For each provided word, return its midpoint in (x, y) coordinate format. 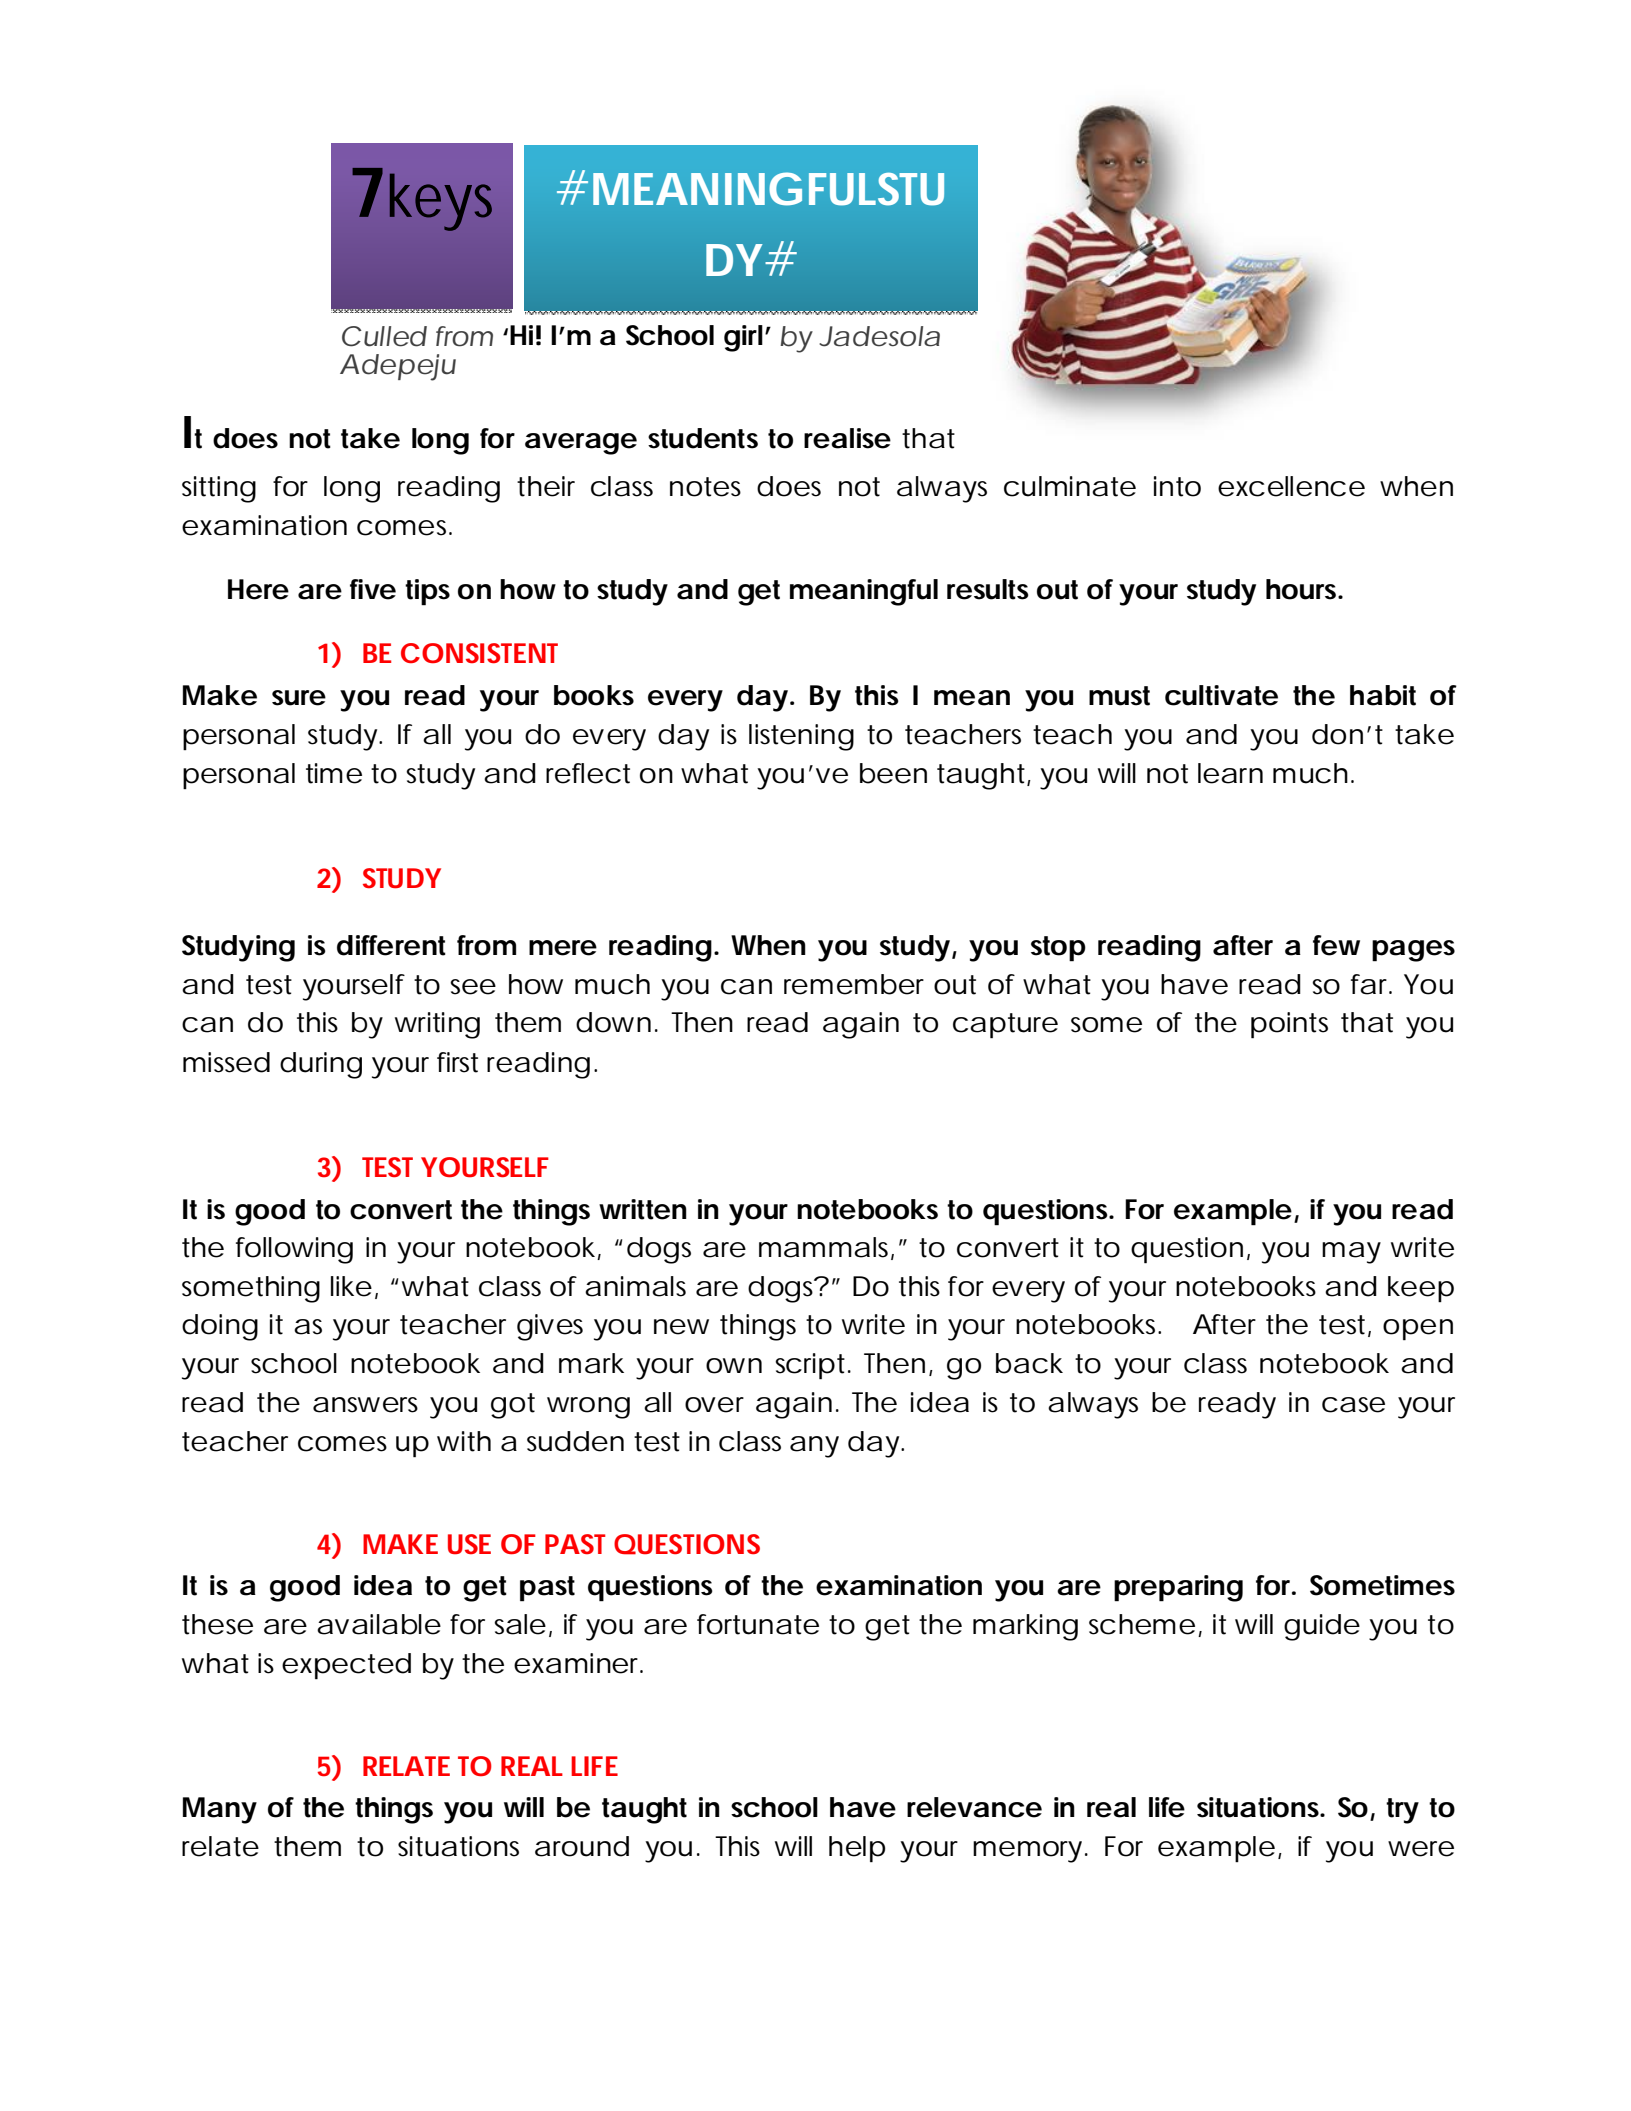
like (351, 1286)
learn (1230, 773)
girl (743, 338)
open (1418, 1330)
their (546, 486)
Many (220, 1810)
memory (1027, 1852)
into (1177, 486)
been (893, 773)
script (812, 1366)
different (391, 945)
